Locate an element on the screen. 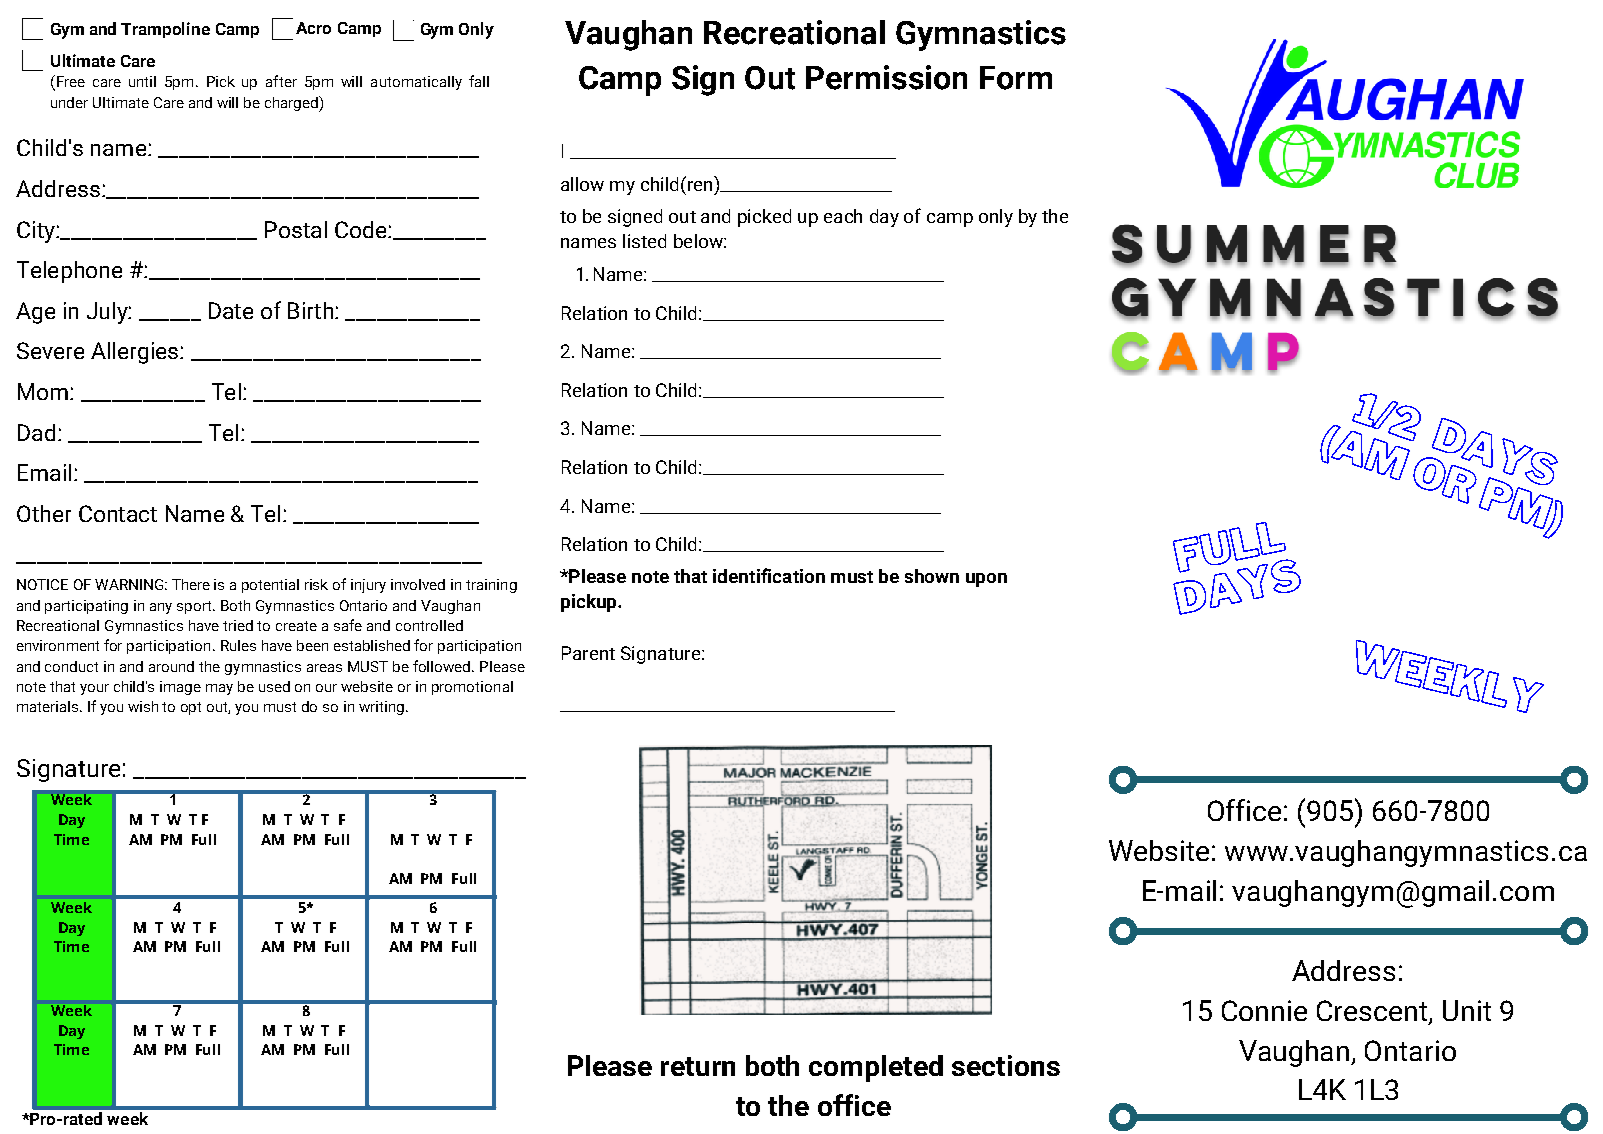 This screenshot has height=1134, width=1603. Permission is located at coordinates (886, 77).
